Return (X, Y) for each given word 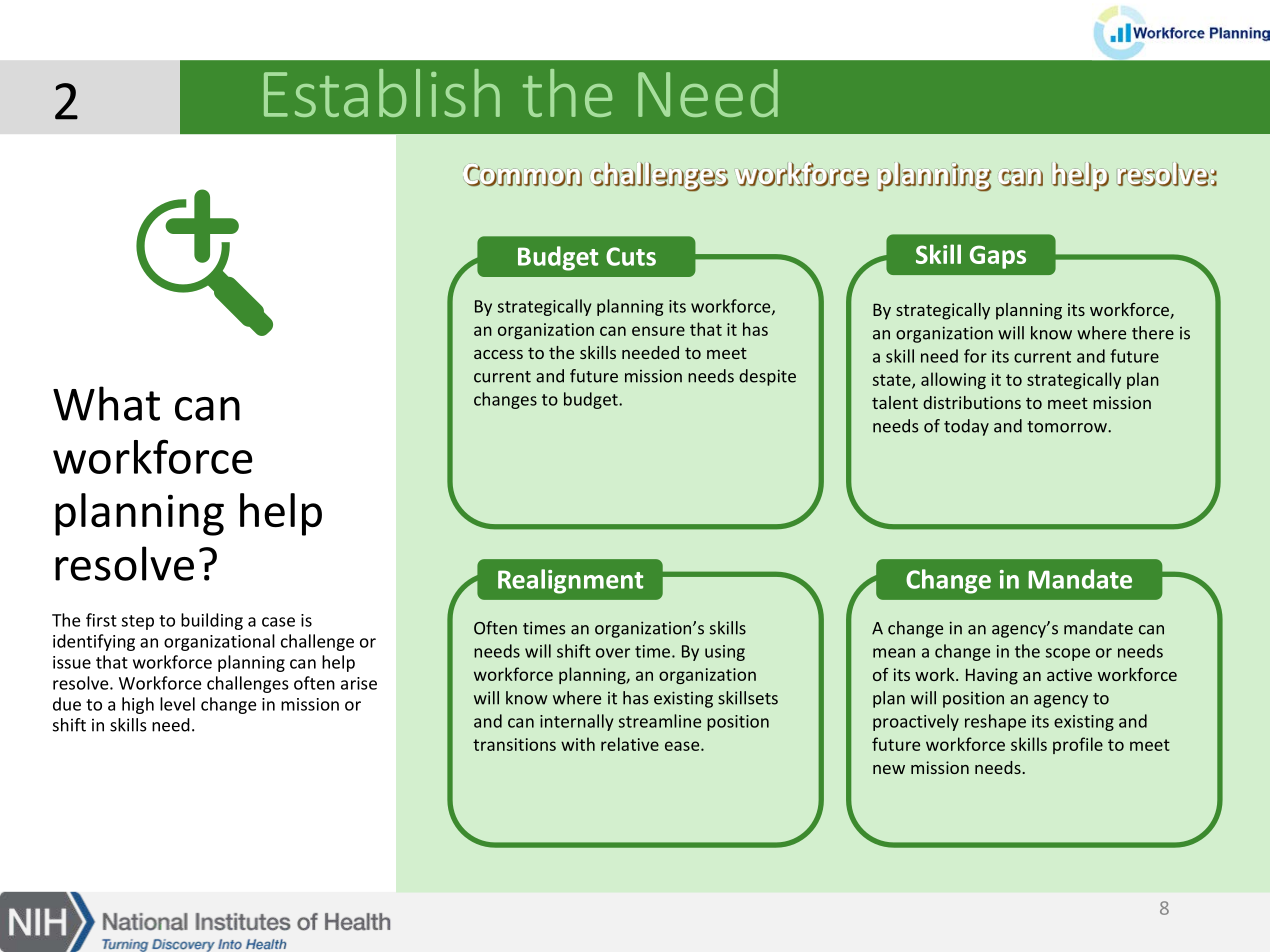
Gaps (998, 257)
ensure (658, 331)
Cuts (631, 256)
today (966, 427)
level (177, 704)
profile (1078, 745)
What (106, 403)
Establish (382, 93)
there (1153, 333)
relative (630, 744)
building (212, 621)
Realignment (570, 581)
